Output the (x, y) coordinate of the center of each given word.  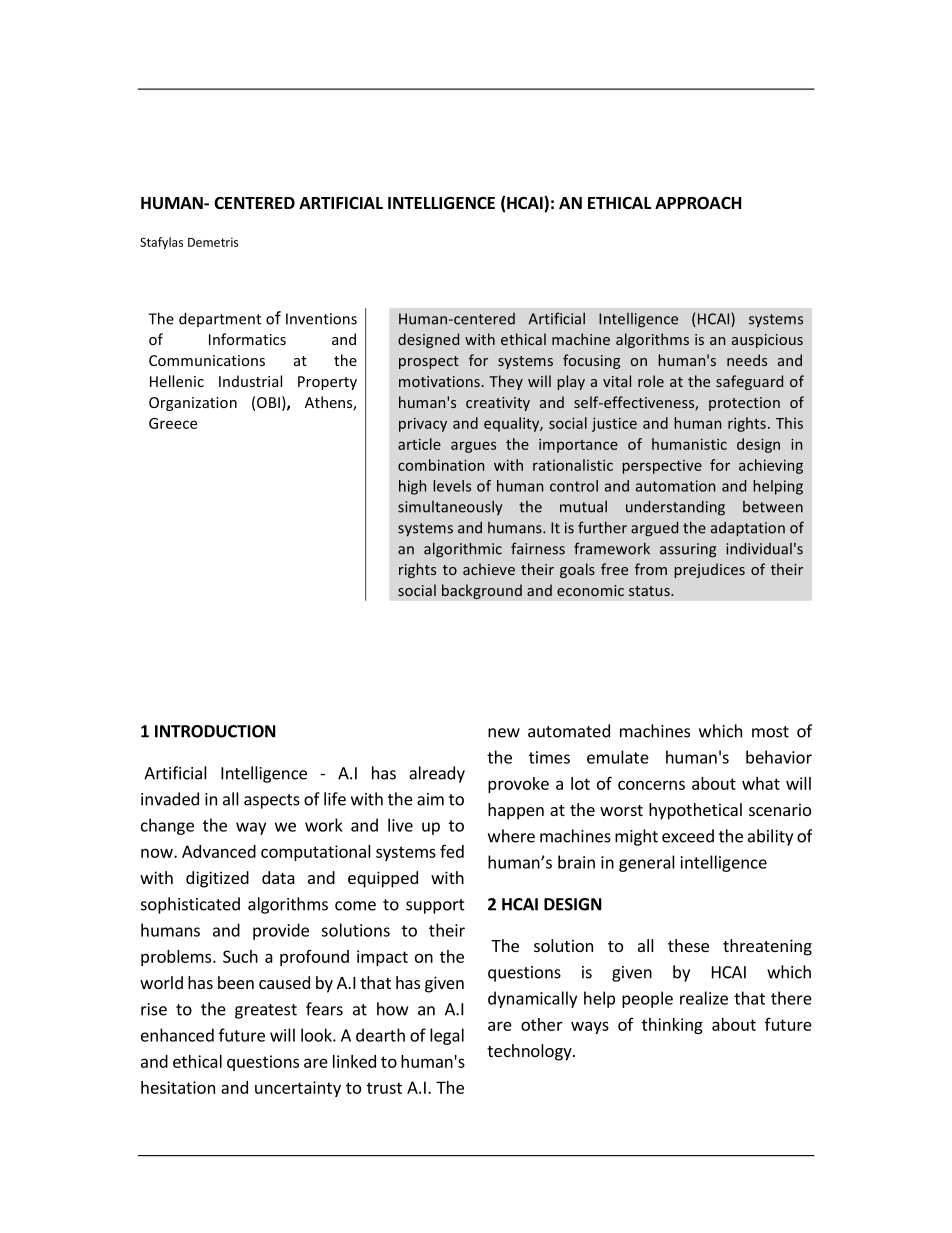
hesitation (178, 1087)
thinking (672, 1026)
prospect (429, 362)
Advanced (219, 851)
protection (744, 404)
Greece (173, 423)
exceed (688, 836)
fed (452, 851)
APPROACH (698, 202)
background (482, 591)
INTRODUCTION (215, 731)
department (220, 319)
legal (447, 1036)
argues (473, 447)
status (650, 591)
